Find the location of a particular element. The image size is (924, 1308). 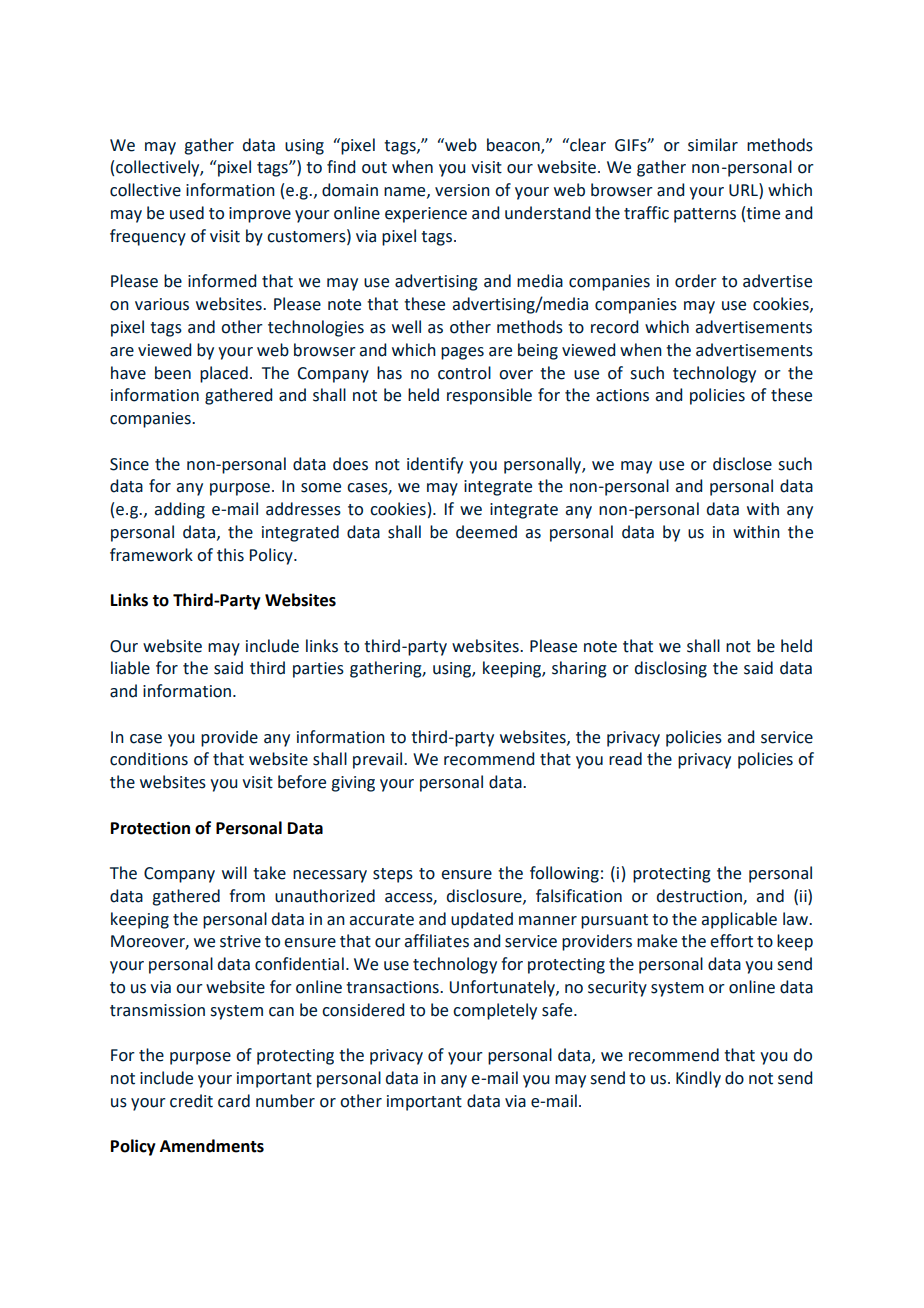

will is located at coordinates (234, 872).
